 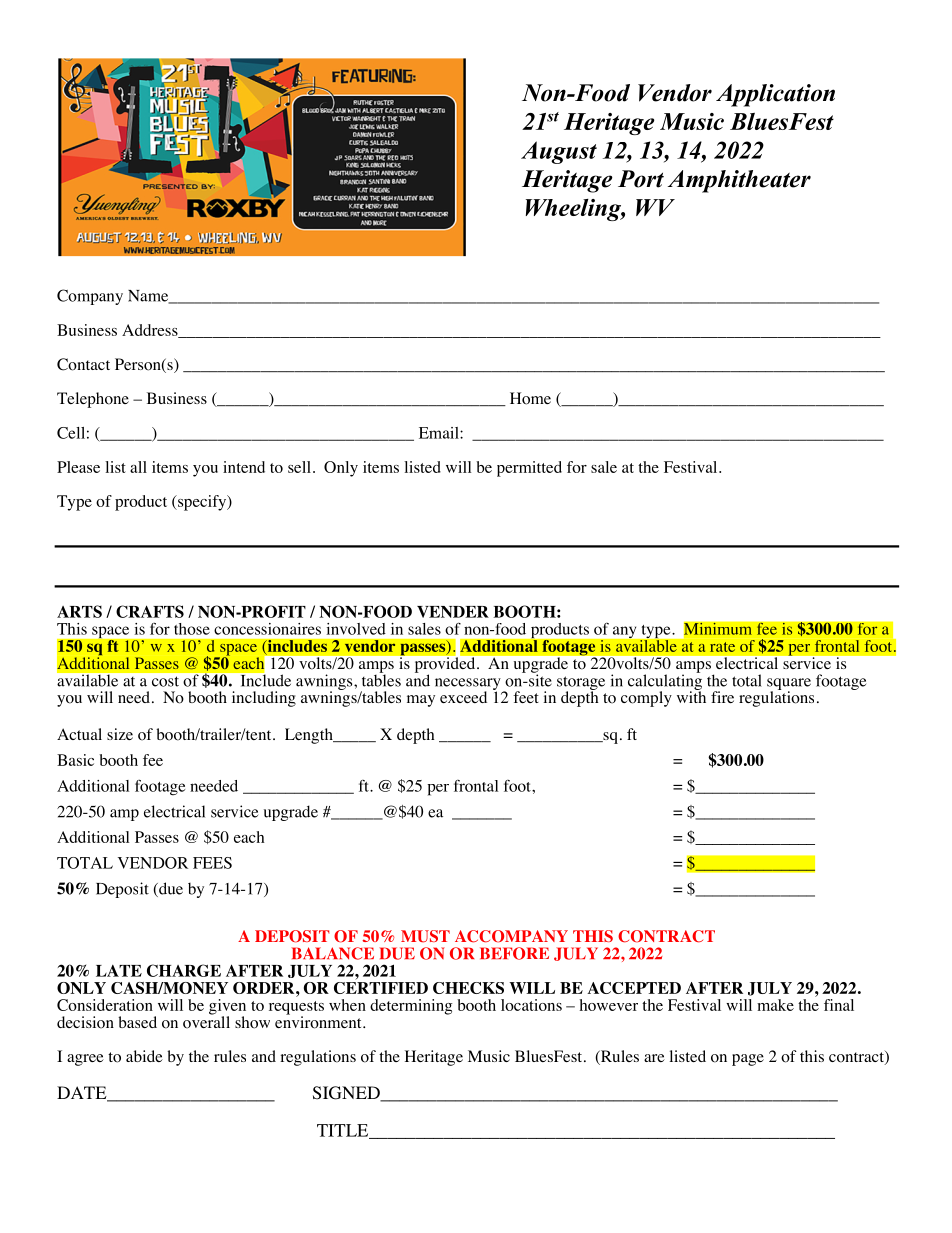 What do you see at coordinates (411, 1007) in the screenshot?
I see `determining` at bounding box center [411, 1007].
